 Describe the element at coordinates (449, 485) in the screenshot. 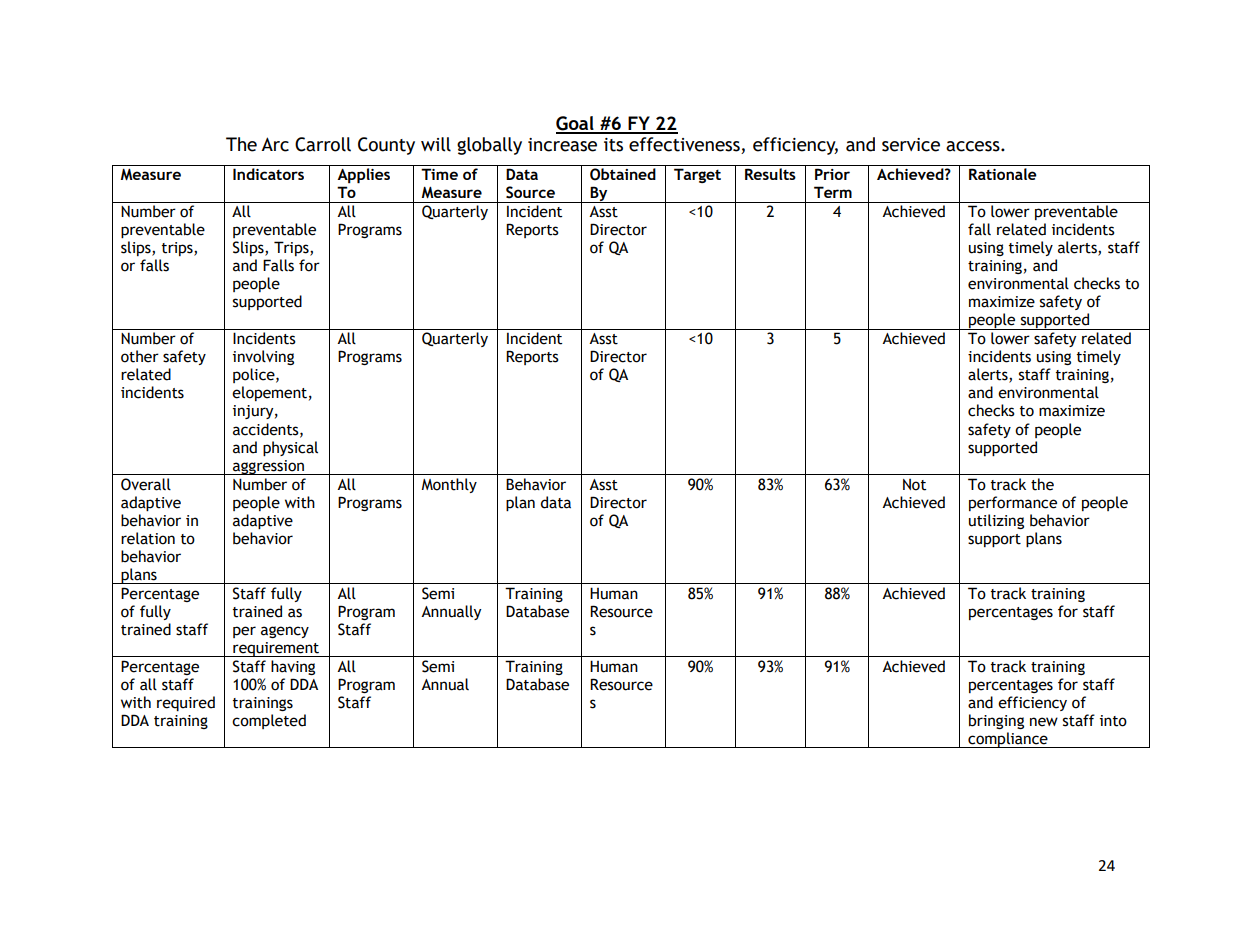

I see `Monthly` at that location.
